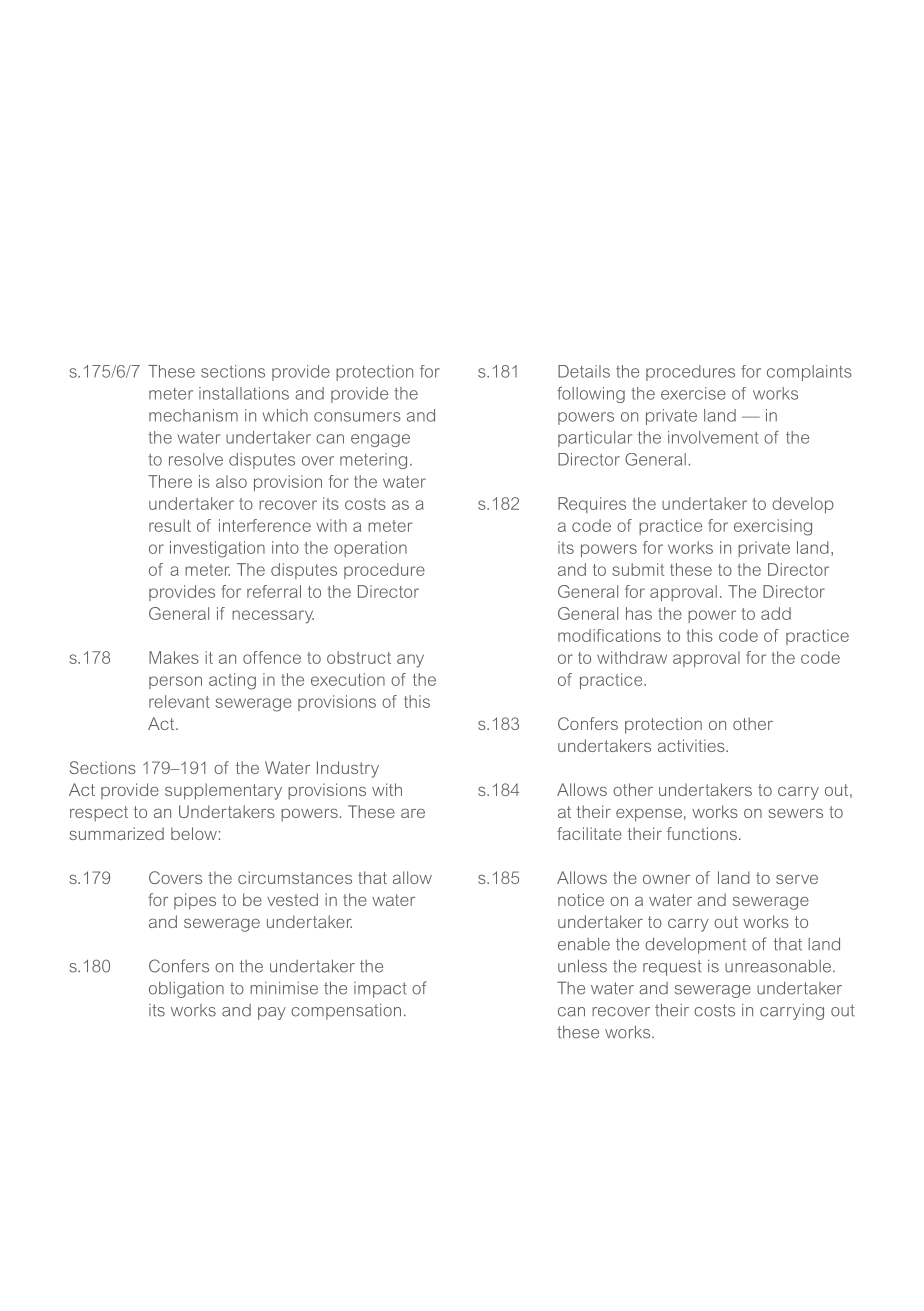 This screenshot has height=1311, width=924. Describe the element at coordinates (186, 989) in the screenshot. I see `obligation` at that location.
